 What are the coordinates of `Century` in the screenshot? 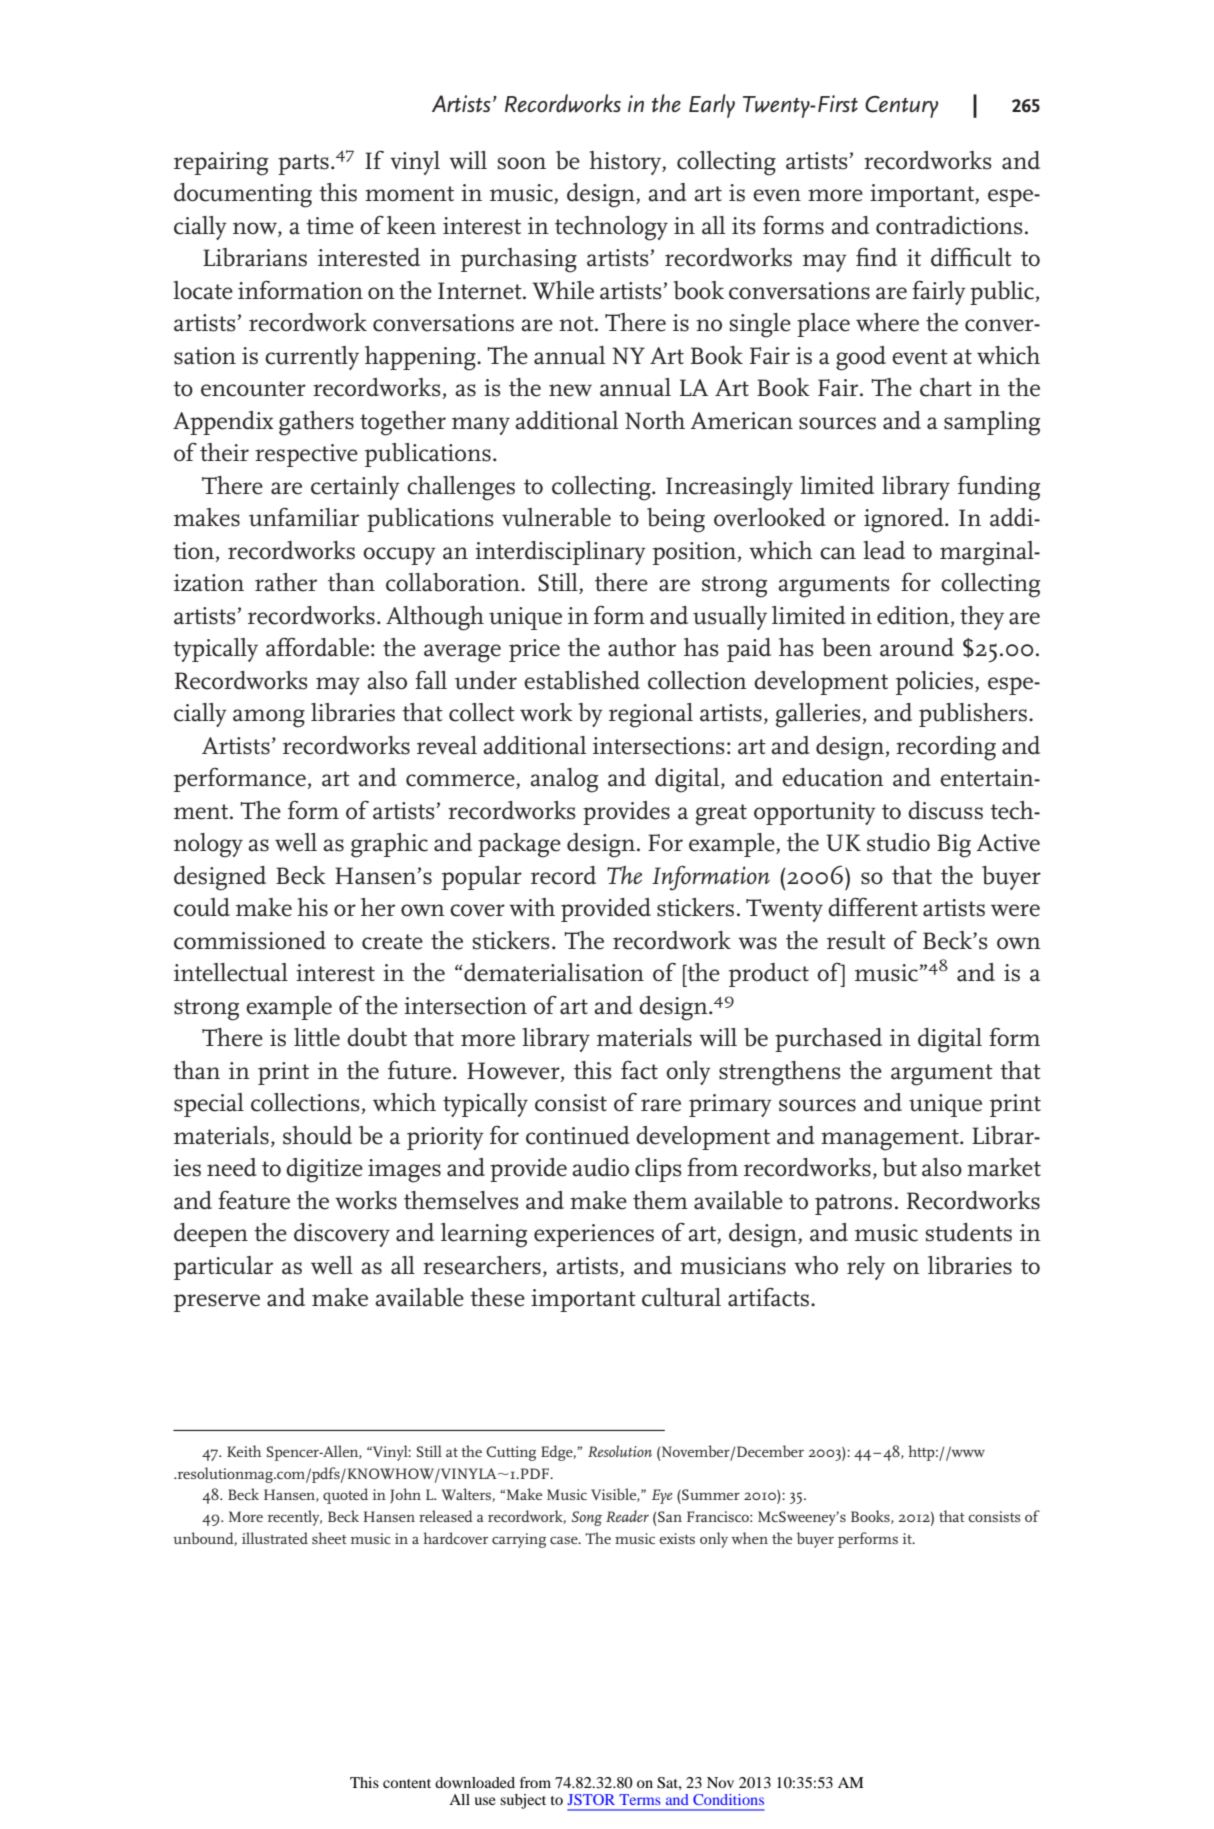 It's located at (902, 107).
